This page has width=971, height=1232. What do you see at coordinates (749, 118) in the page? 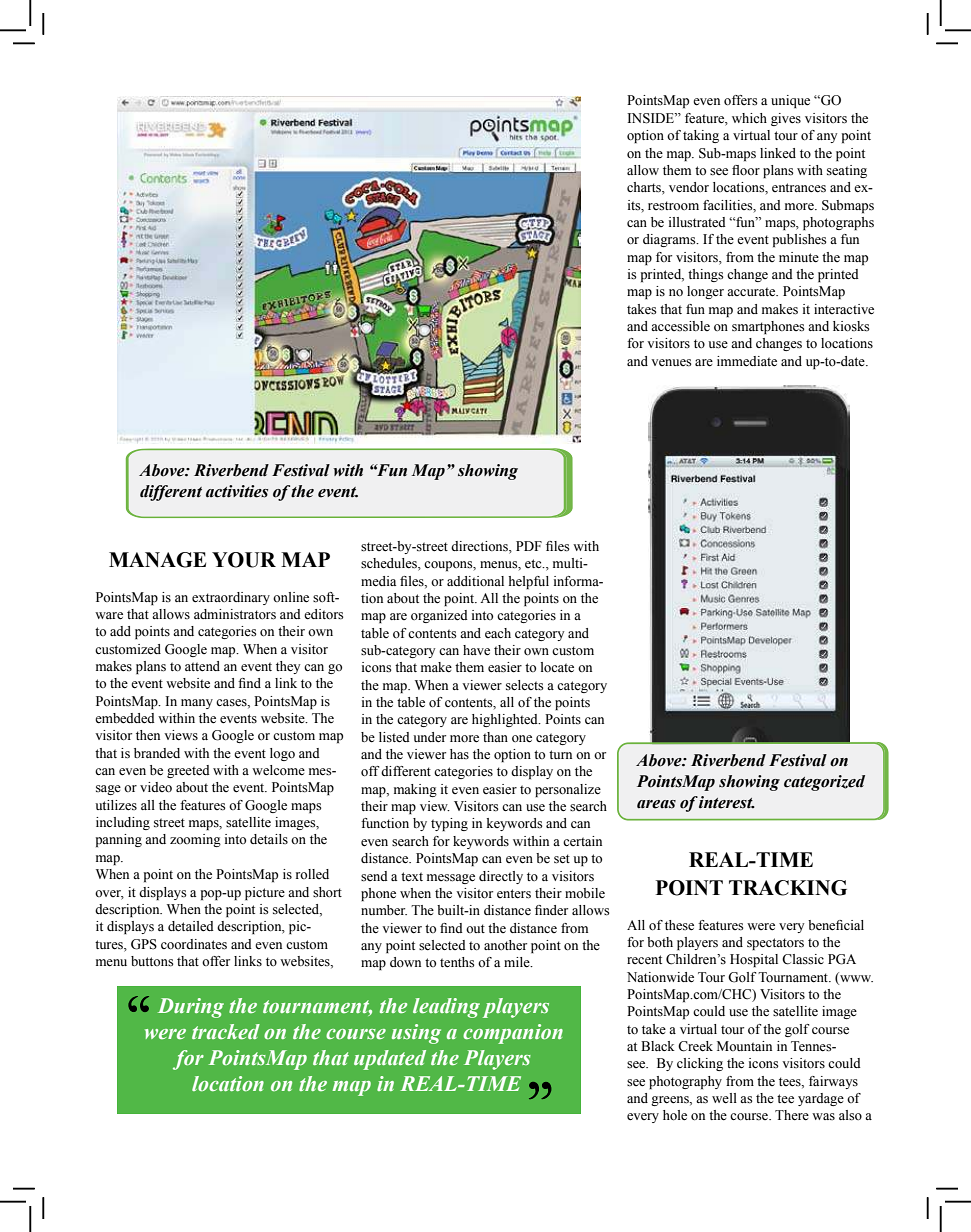
I see `which` at bounding box center [749, 118].
